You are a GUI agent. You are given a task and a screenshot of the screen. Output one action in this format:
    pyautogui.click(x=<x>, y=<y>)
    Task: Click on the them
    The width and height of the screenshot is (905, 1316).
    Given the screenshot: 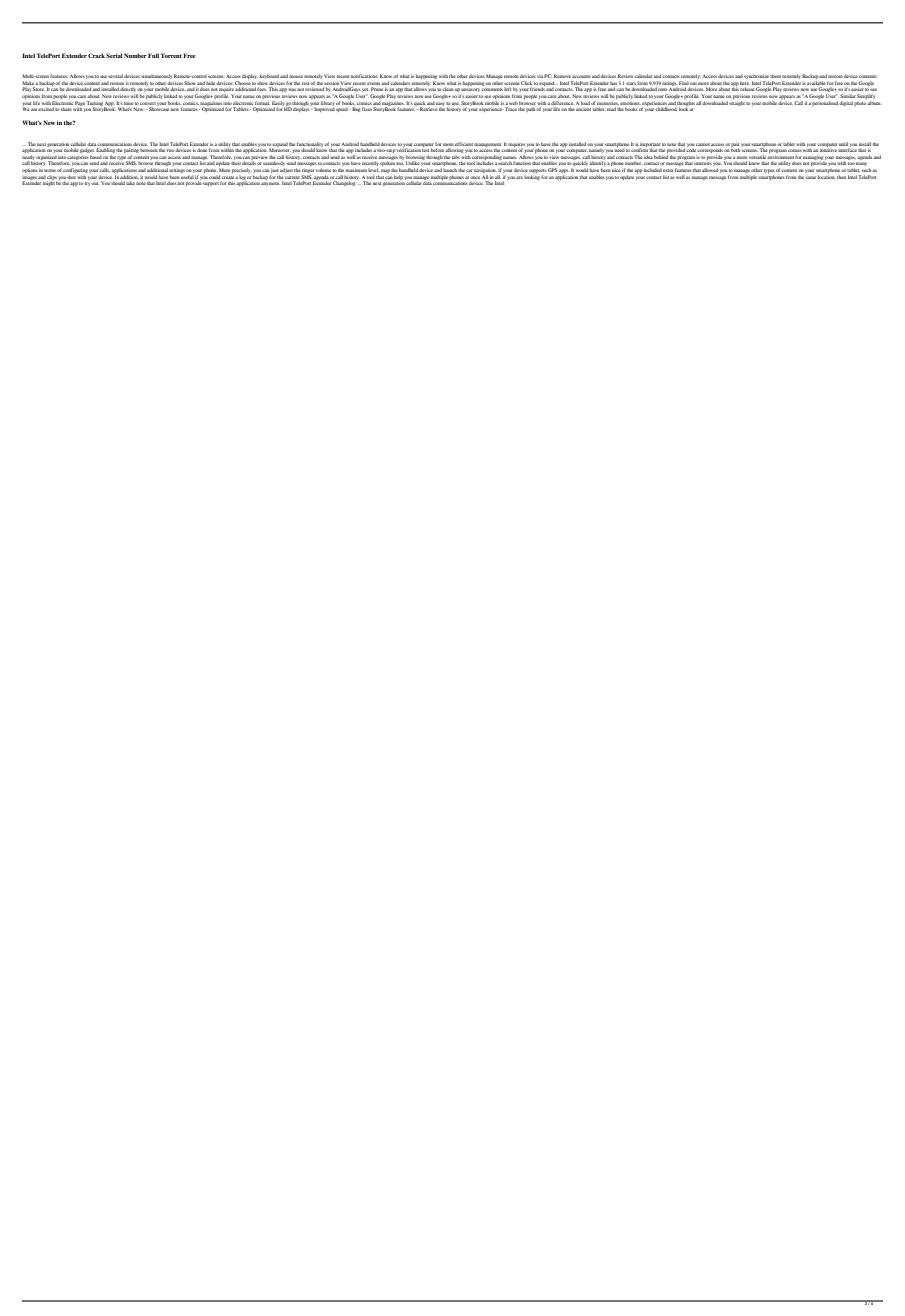 What is the action you would take?
    pyautogui.click(x=775, y=76)
